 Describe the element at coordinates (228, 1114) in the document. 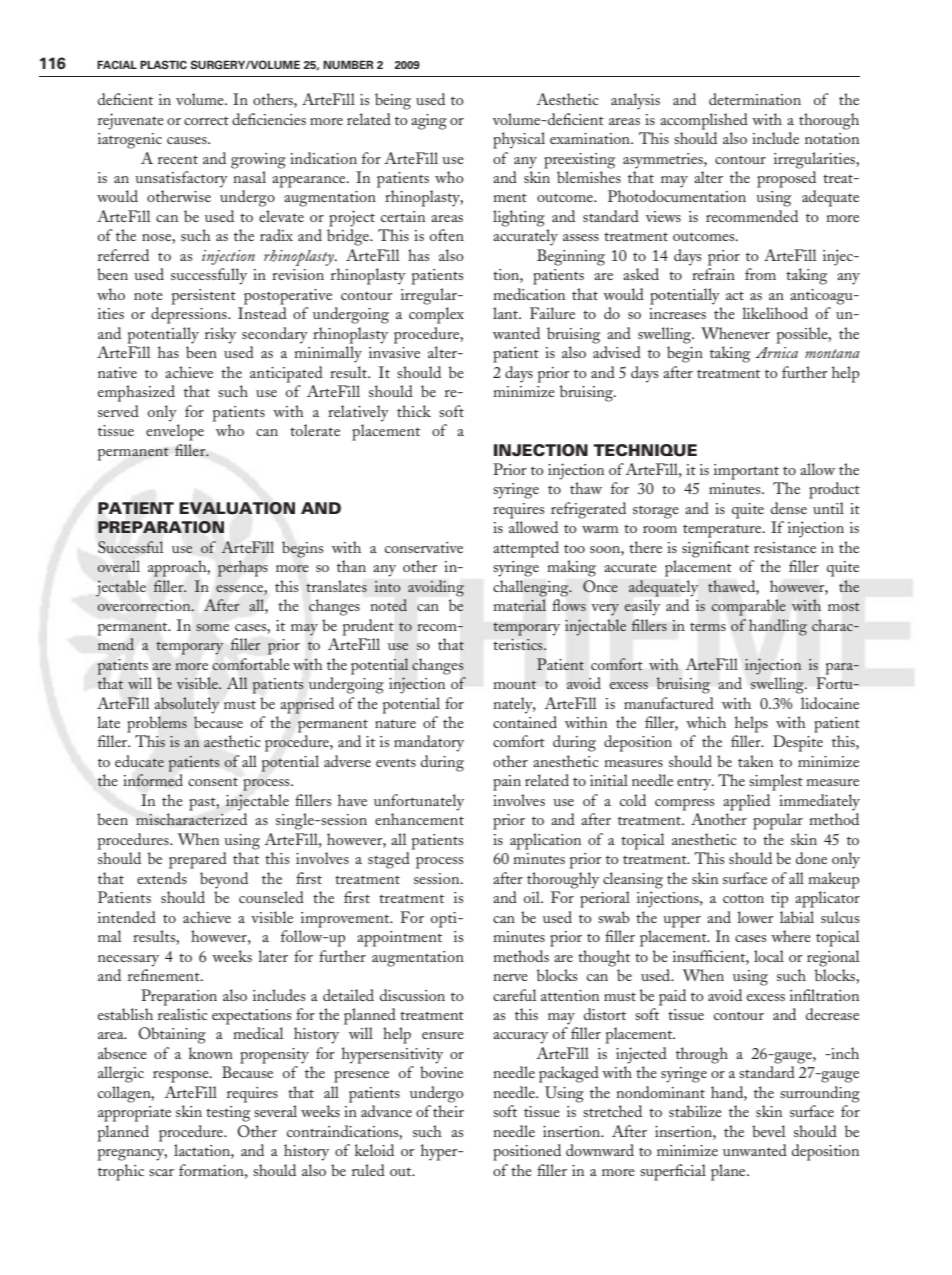

I see `testing` at that location.
